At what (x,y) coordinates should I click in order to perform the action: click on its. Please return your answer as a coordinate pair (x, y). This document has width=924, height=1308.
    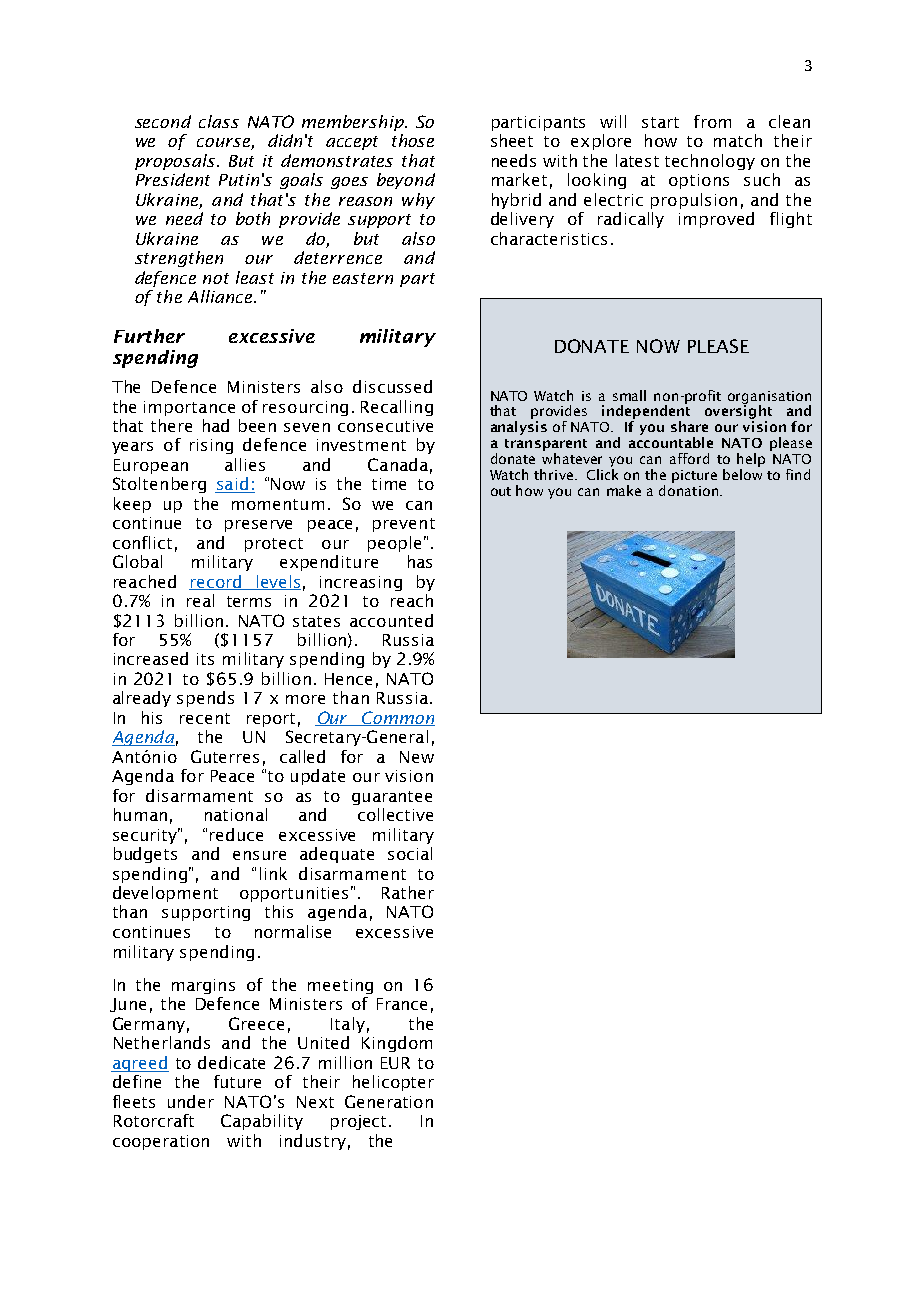
    Looking at the image, I should click on (205, 659).
